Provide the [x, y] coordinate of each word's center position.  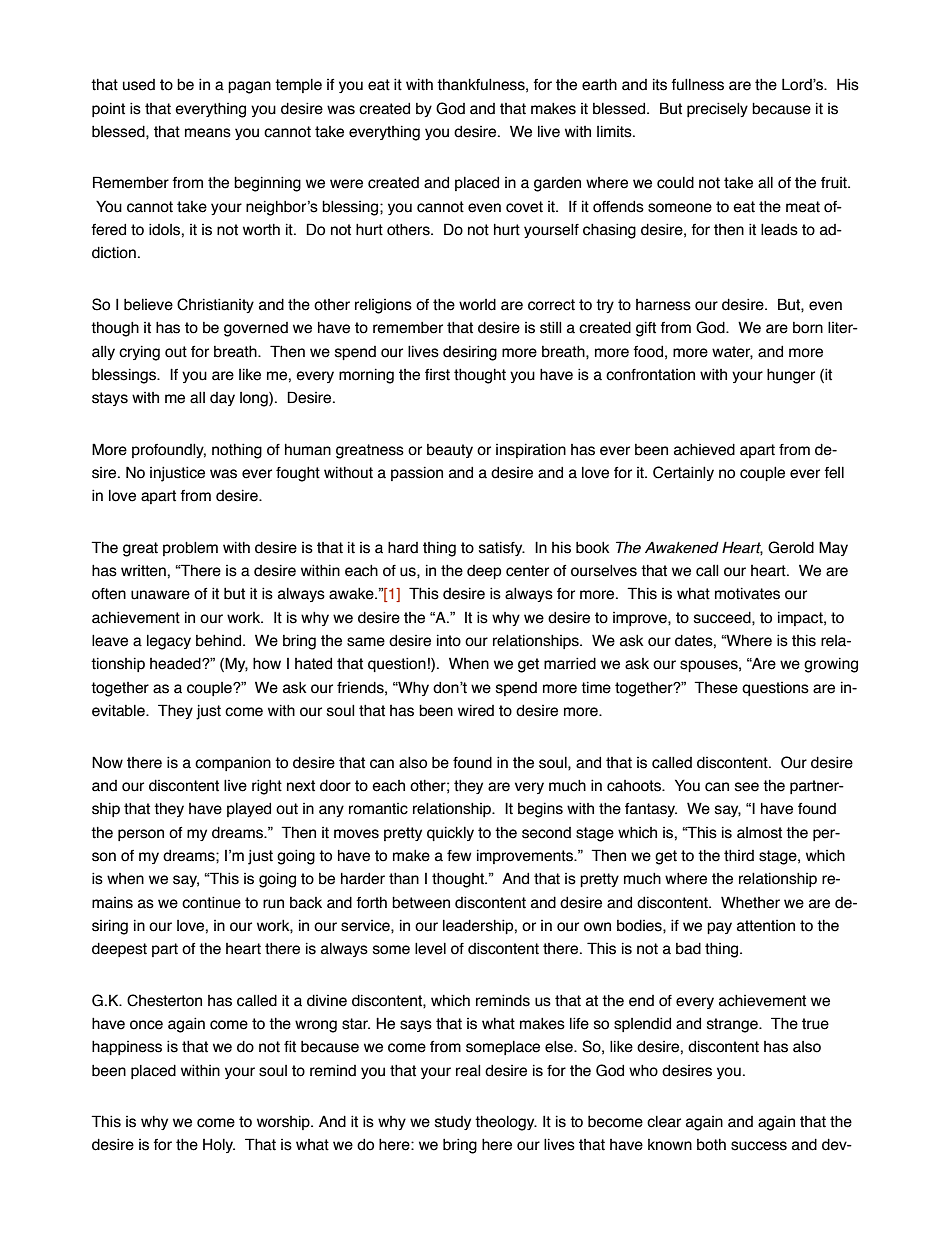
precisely [717, 109]
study [453, 1123]
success [759, 1146]
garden [557, 184]
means [208, 133]
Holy [219, 1145]
